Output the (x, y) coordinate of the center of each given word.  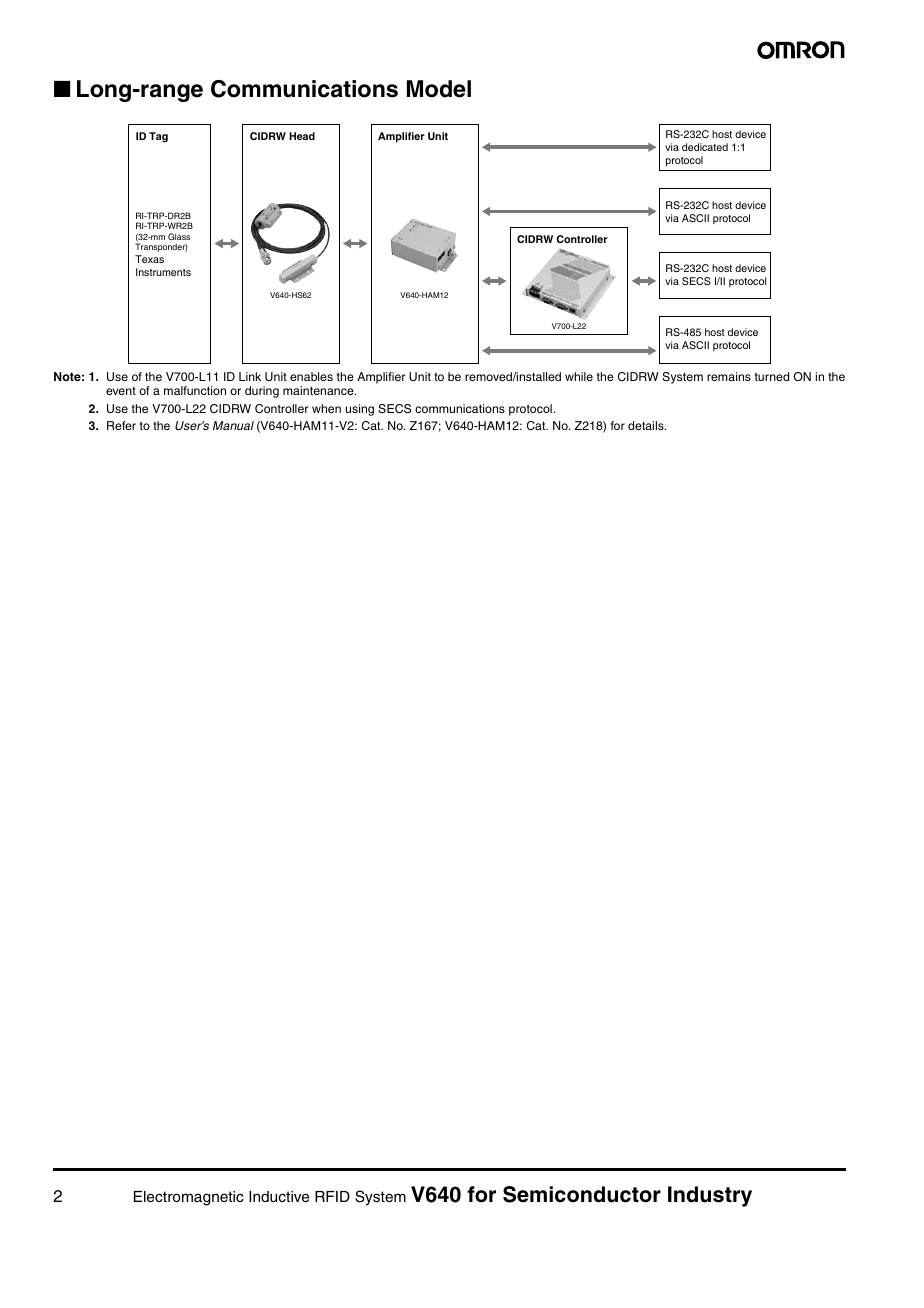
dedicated (705, 147)
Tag (158, 137)
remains (729, 376)
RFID (332, 1196)
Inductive (279, 1196)
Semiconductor (582, 1194)
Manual (233, 425)
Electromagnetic (189, 1198)
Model (439, 89)
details (647, 425)
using (360, 410)
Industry (710, 1196)
